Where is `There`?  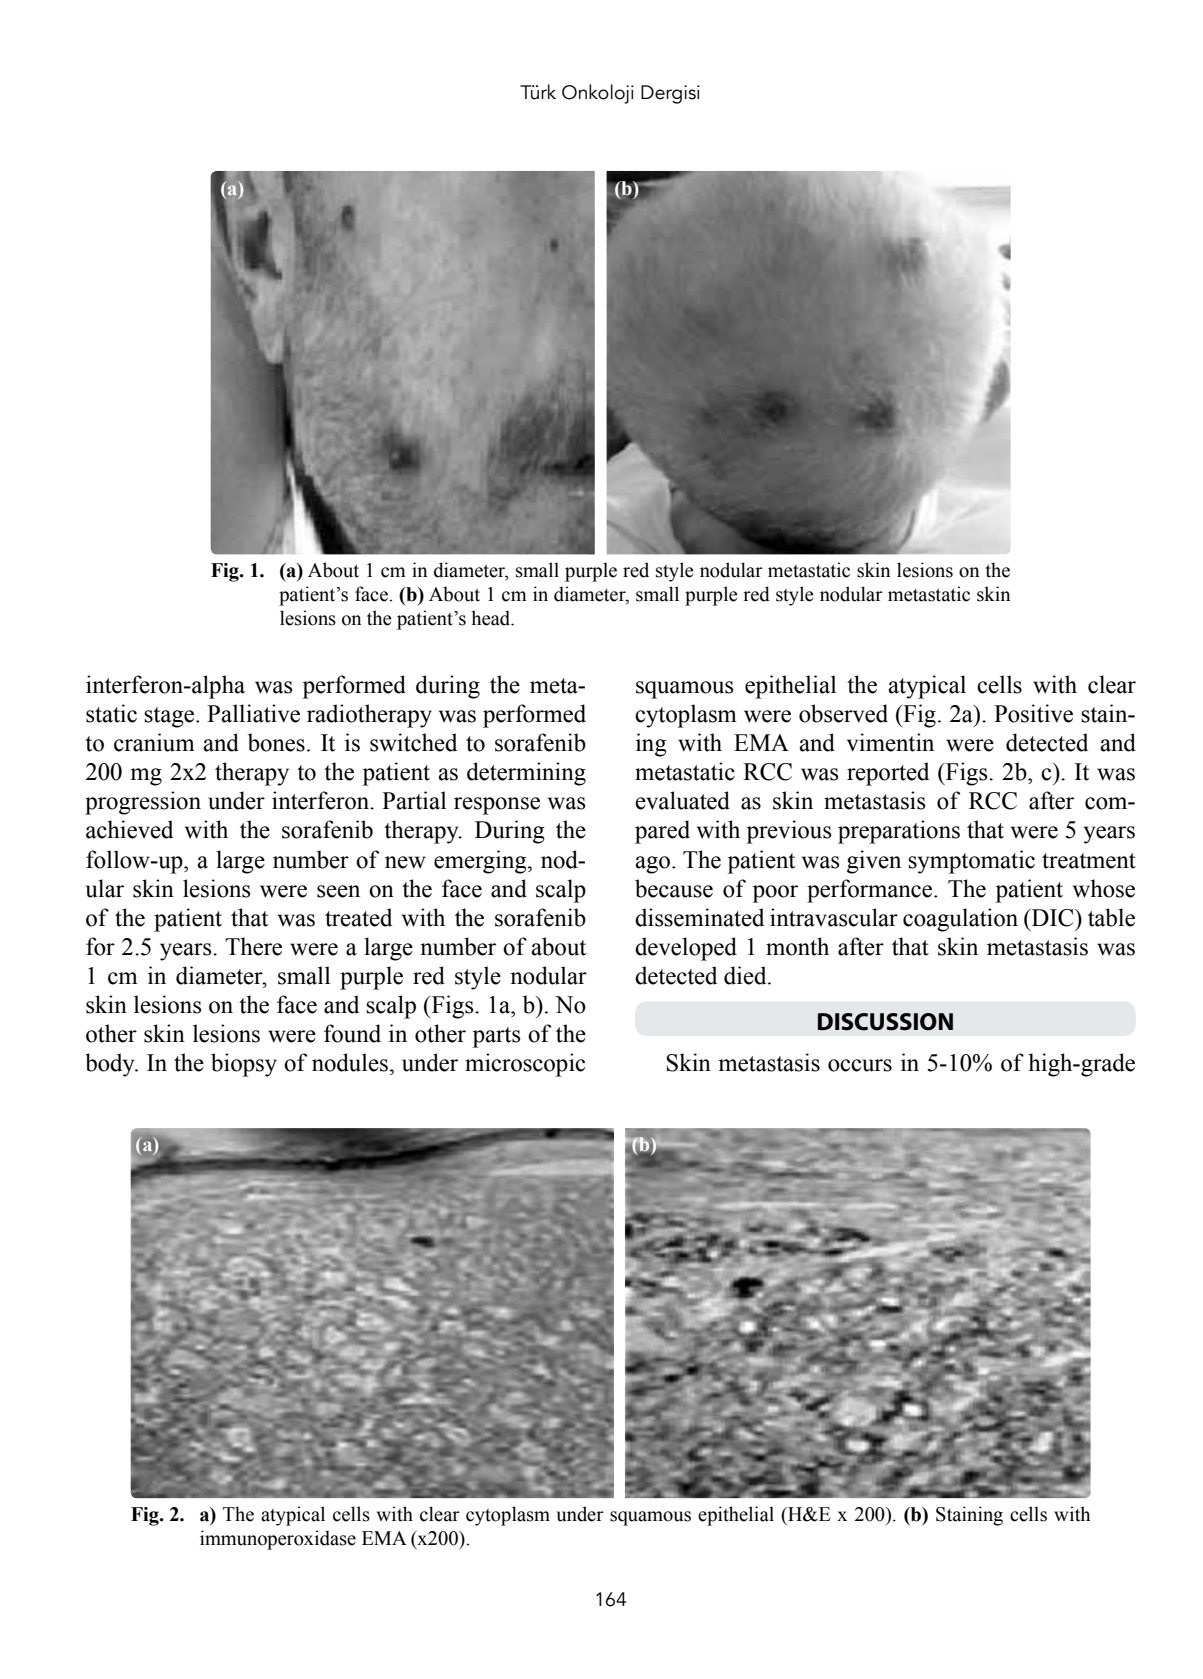
There is located at coordinates (253, 946).
